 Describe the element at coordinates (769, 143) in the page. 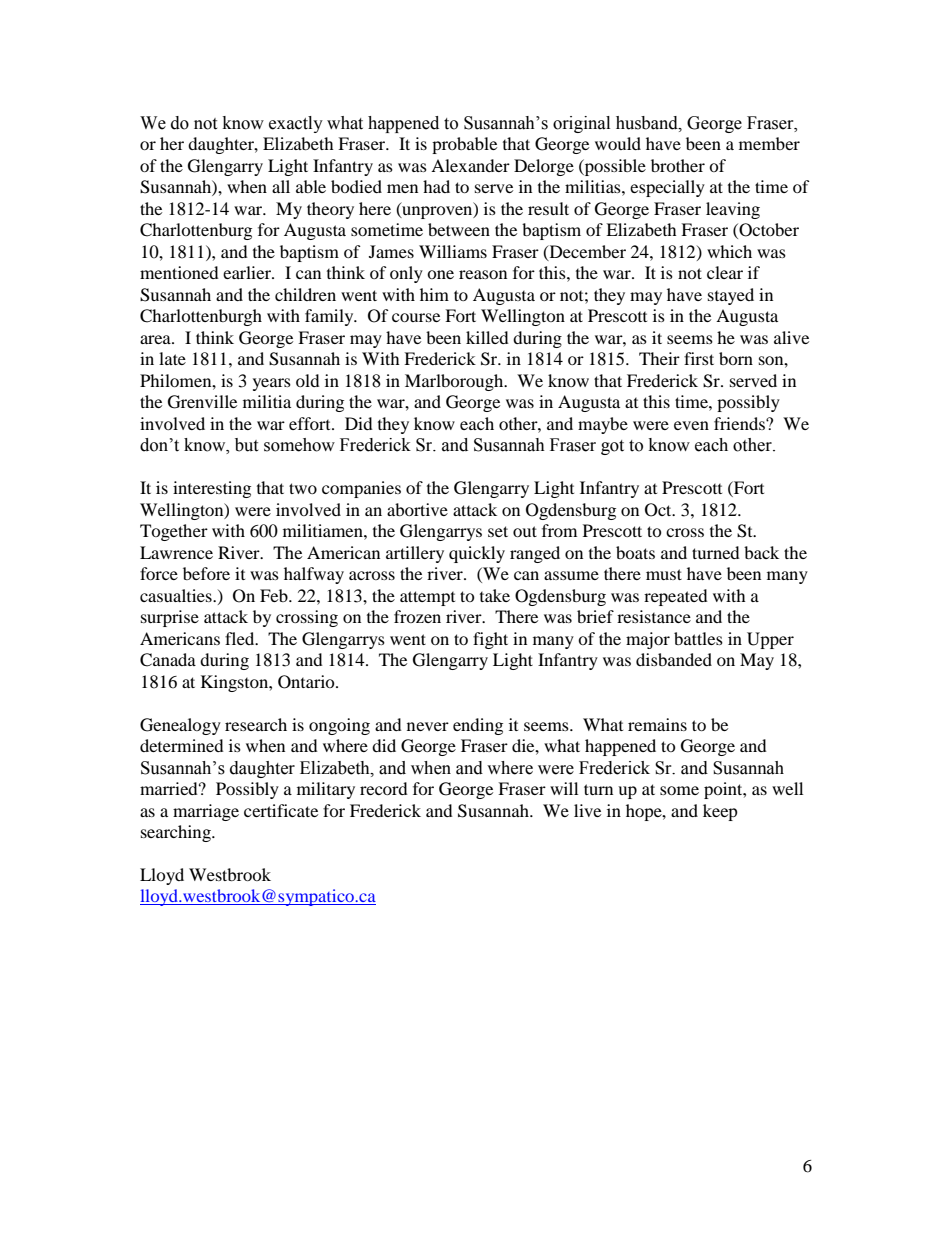

I see `member` at that location.
